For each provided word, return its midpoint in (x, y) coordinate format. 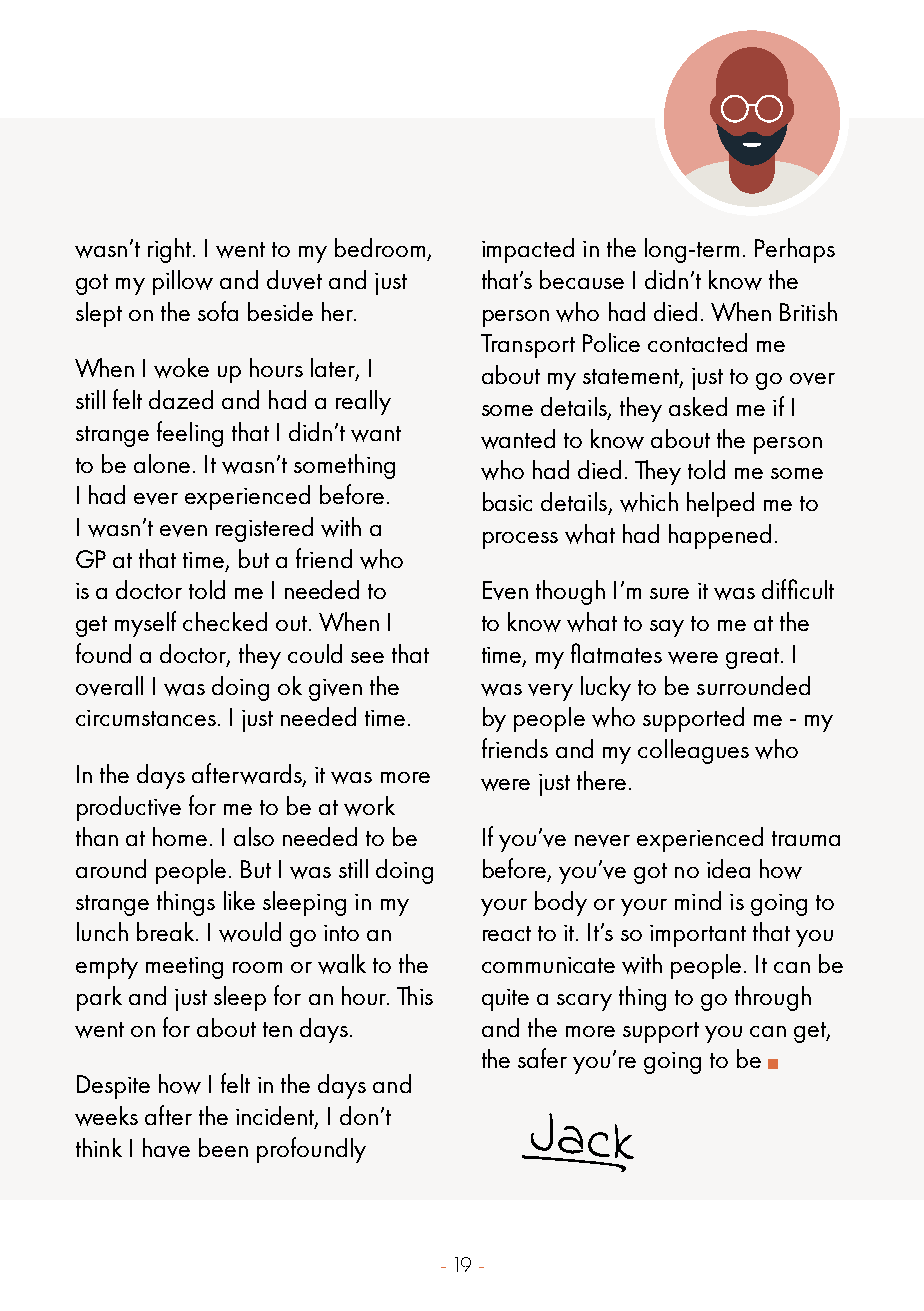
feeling (190, 434)
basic (507, 501)
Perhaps (795, 250)
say (667, 628)
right (171, 250)
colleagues (693, 751)
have (166, 1148)
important (698, 936)
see (367, 657)
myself (145, 624)
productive (129, 808)
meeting (184, 968)
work (369, 806)
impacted (528, 250)
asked (698, 406)
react (507, 933)
